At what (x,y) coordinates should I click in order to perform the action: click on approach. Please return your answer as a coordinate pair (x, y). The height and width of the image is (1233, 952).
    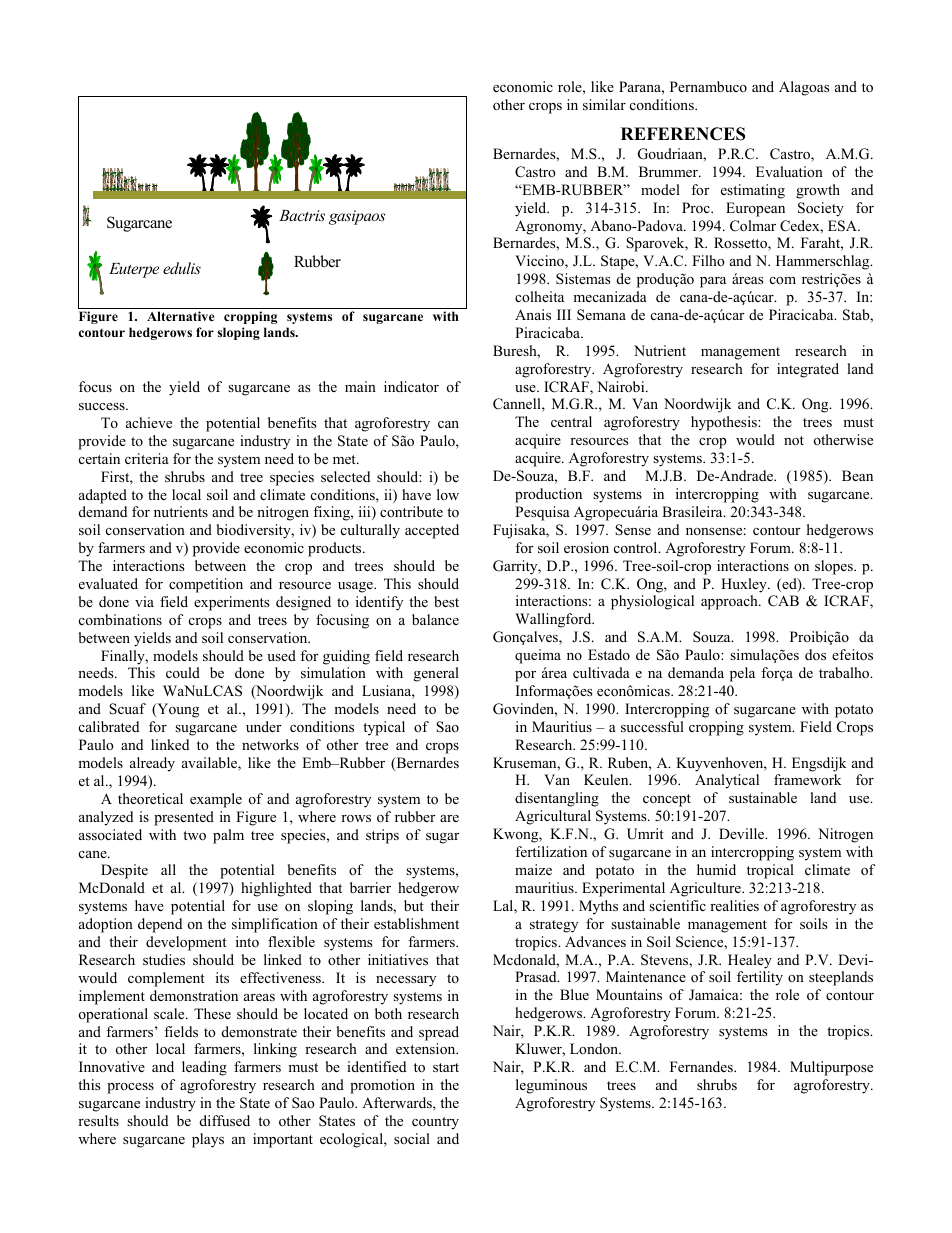
    Looking at the image, I should click on (730, 602).
